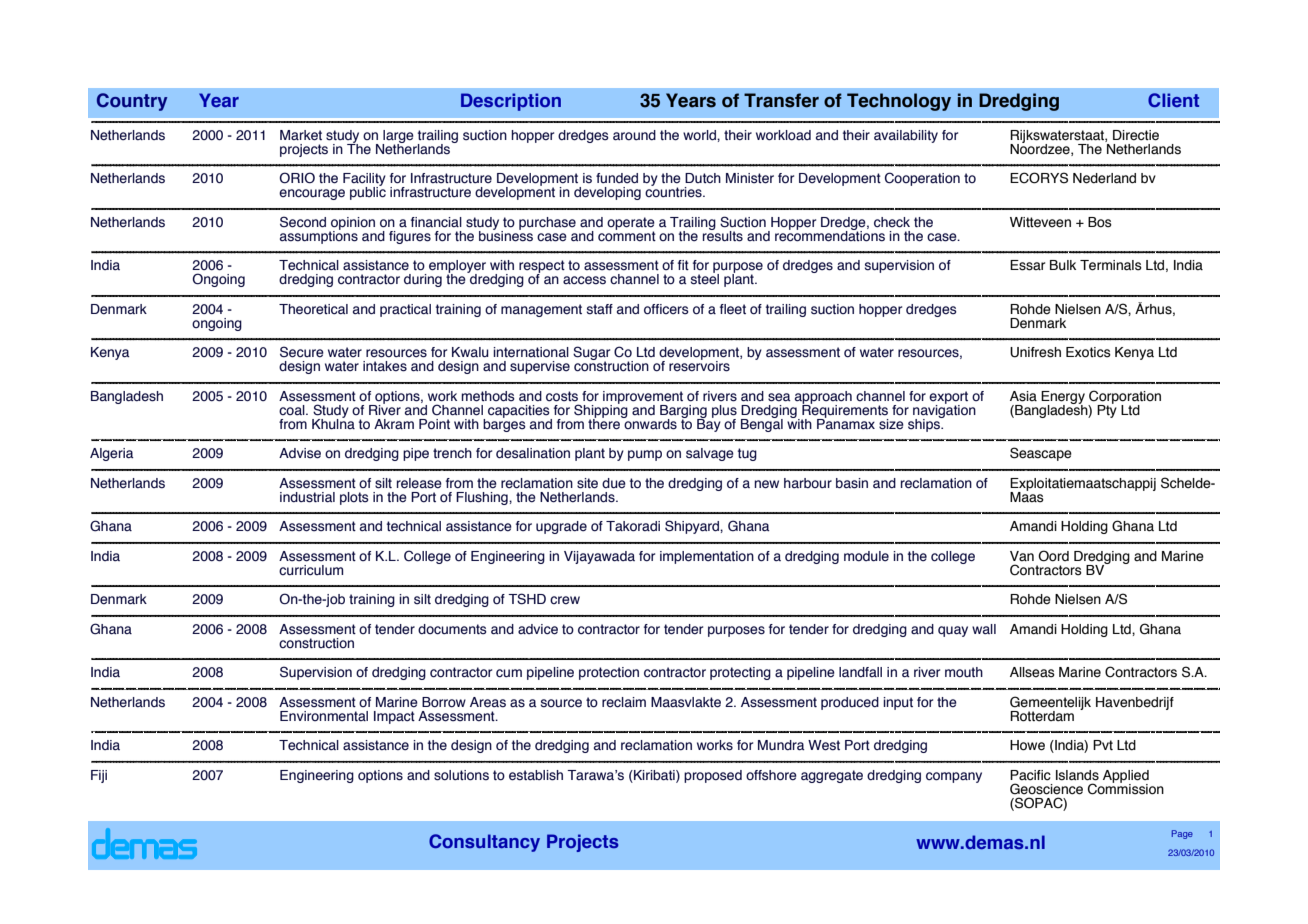 The width and height of the document is (1308, 924). I want to click on around, so click(634, 135).
